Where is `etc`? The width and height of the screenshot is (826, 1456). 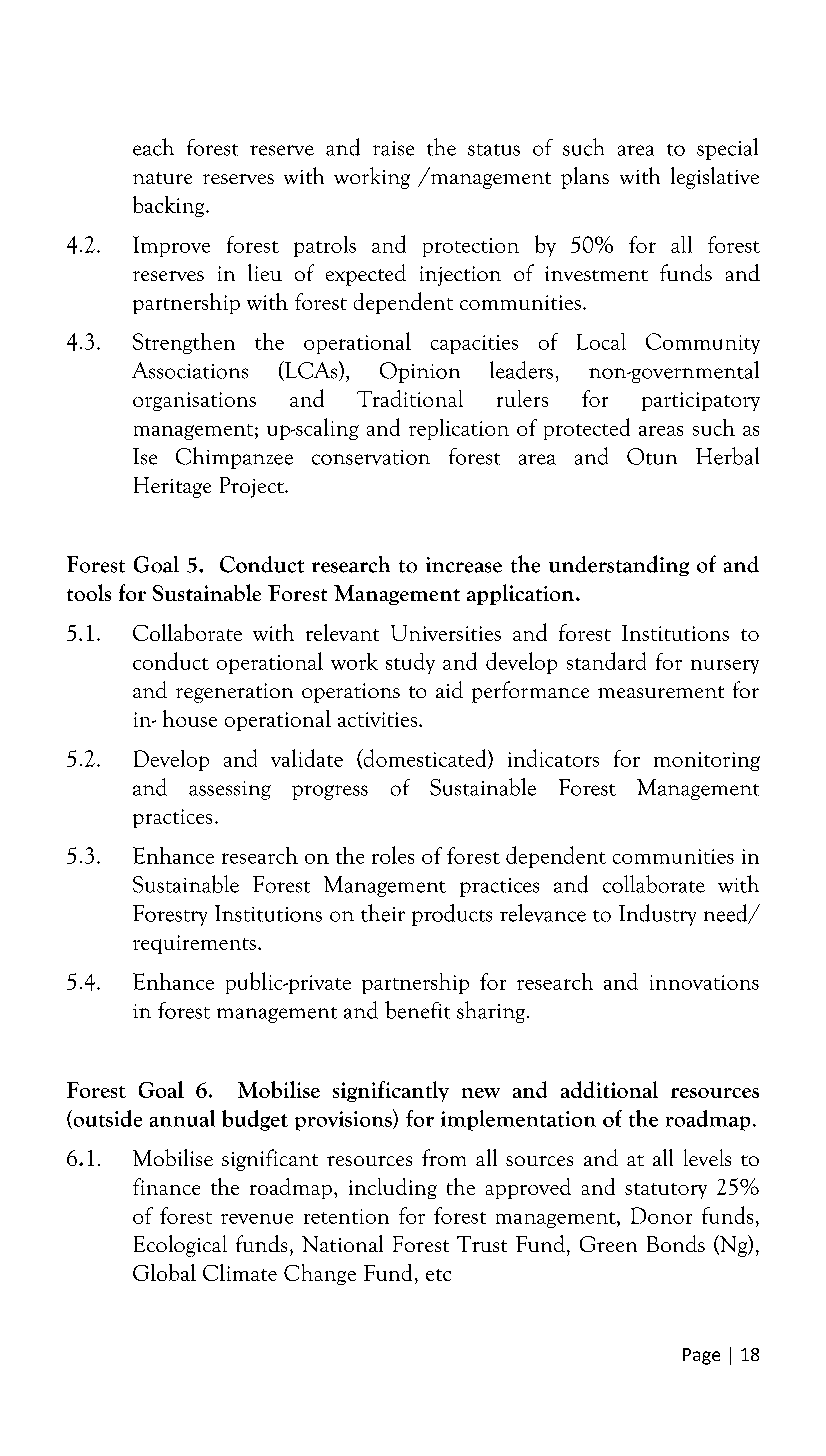
etc is located at coordinates (438, 1275).
